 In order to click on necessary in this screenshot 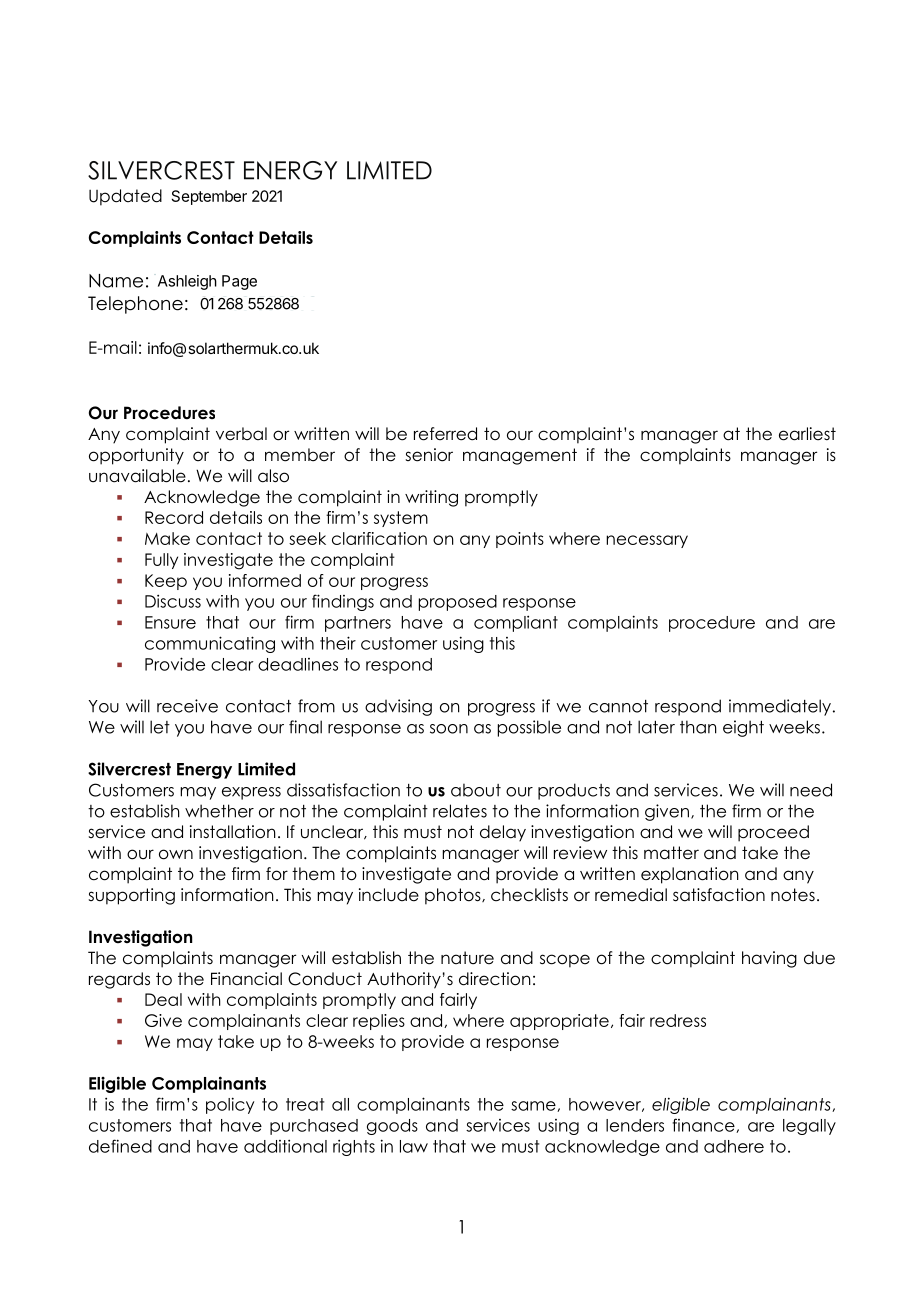, I will do `click(647, 541)`.
